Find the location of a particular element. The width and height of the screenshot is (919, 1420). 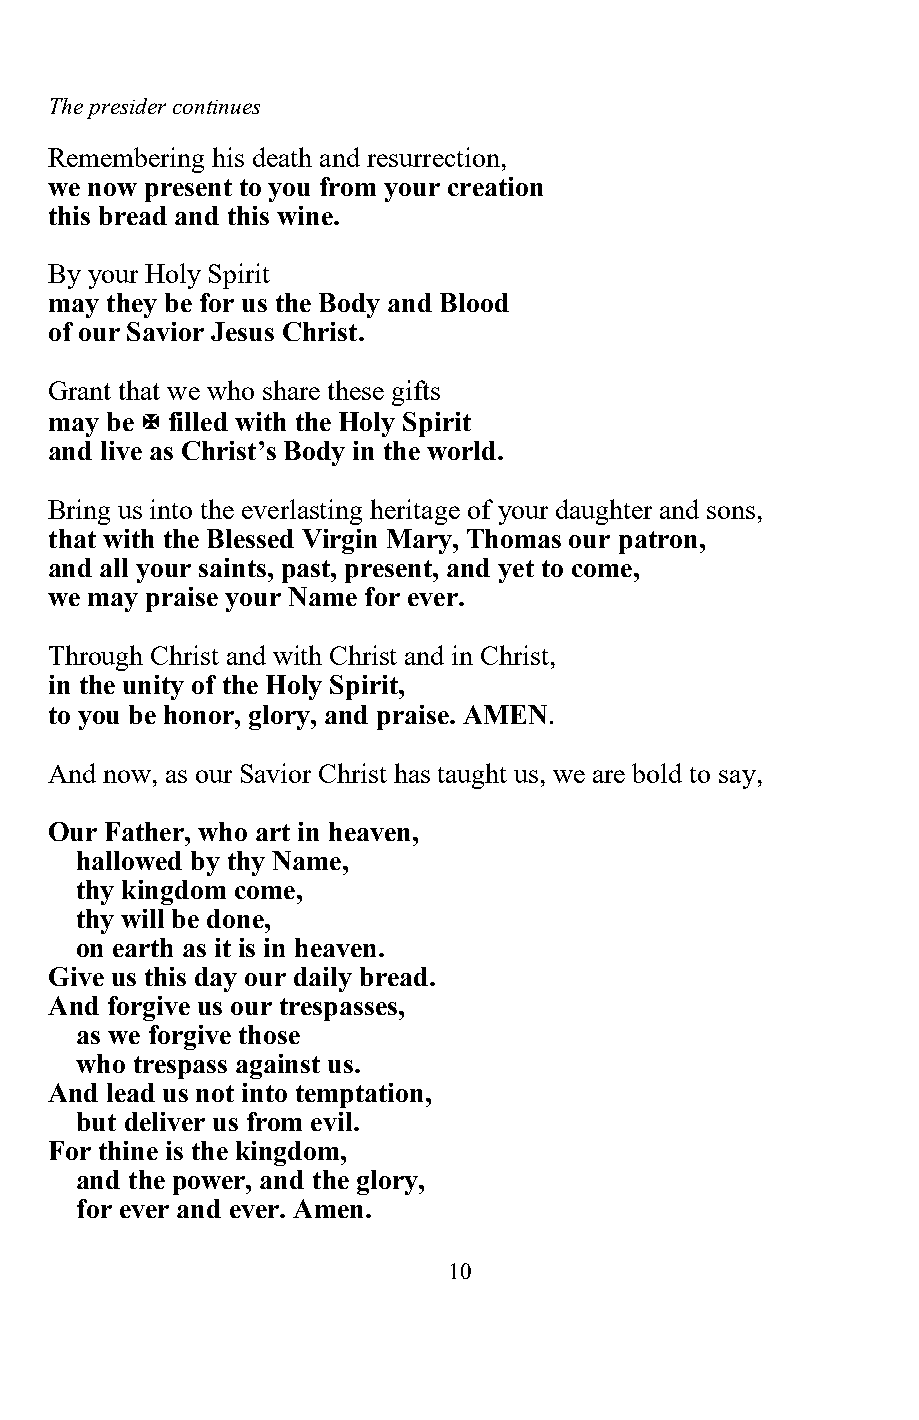

patron is located at coordinates (658, 542).
